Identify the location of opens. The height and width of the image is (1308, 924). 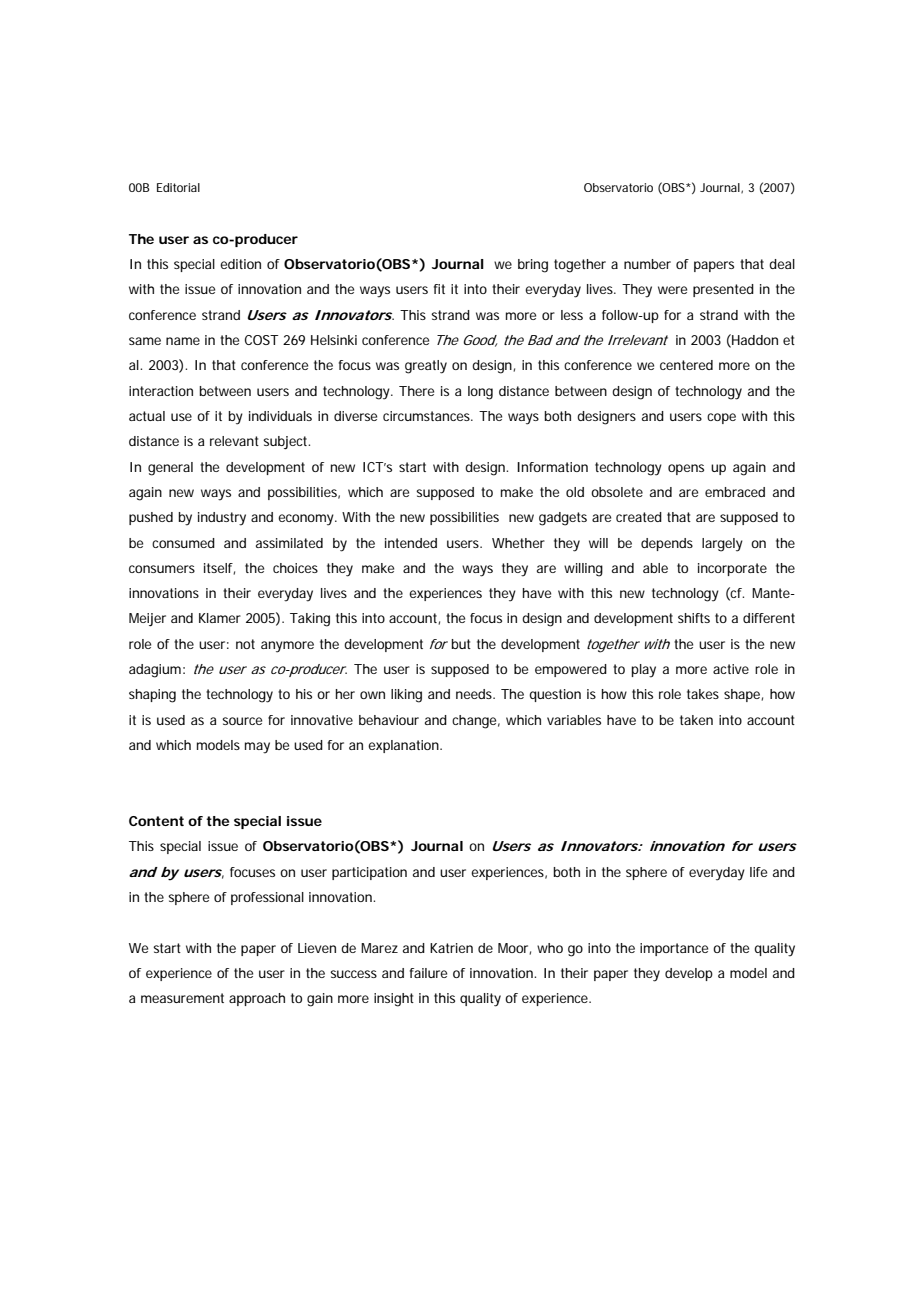
(686, 469).
